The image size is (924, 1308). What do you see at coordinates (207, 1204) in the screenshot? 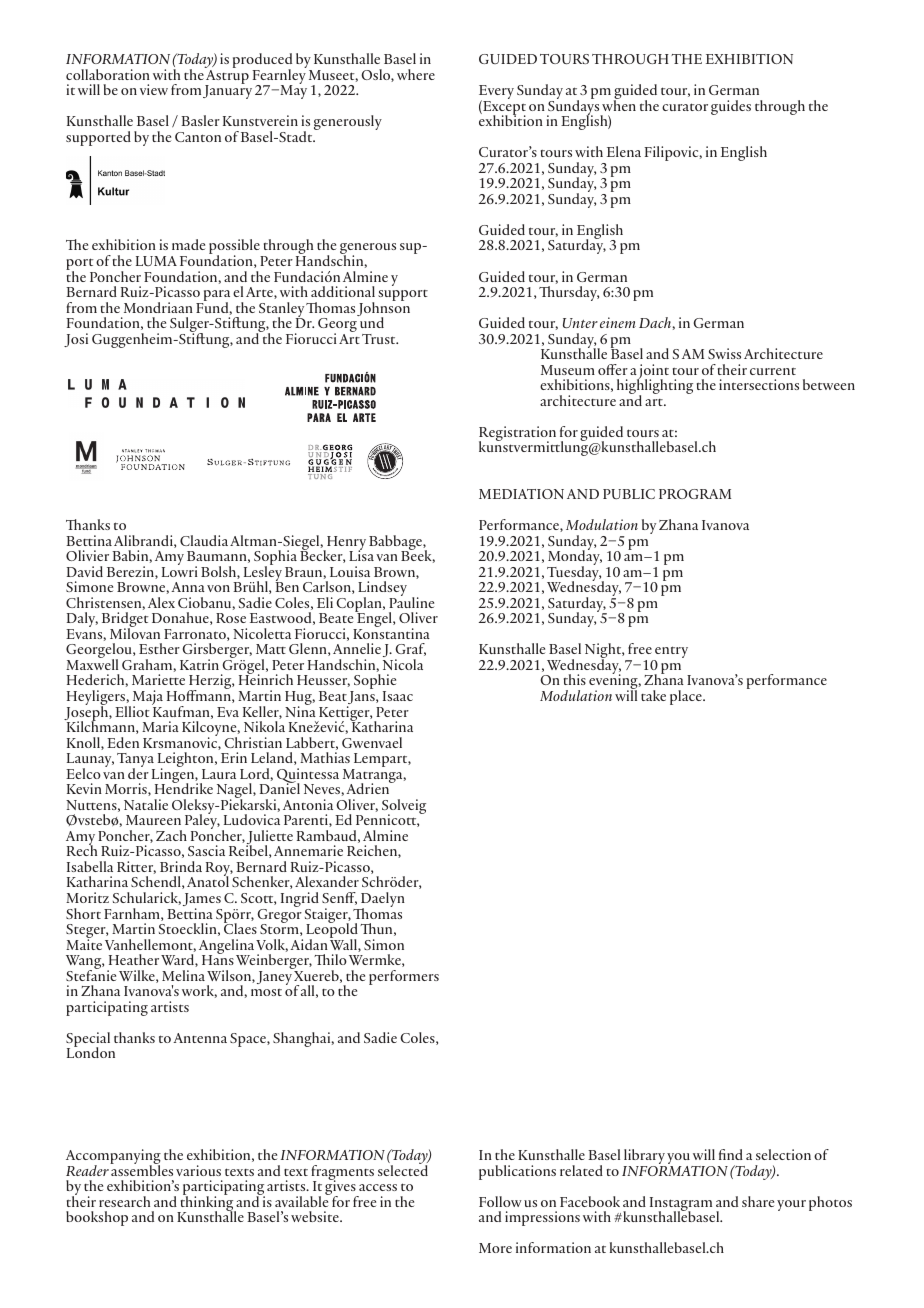
I see `thinking` at bounding box center [207, 1204].
